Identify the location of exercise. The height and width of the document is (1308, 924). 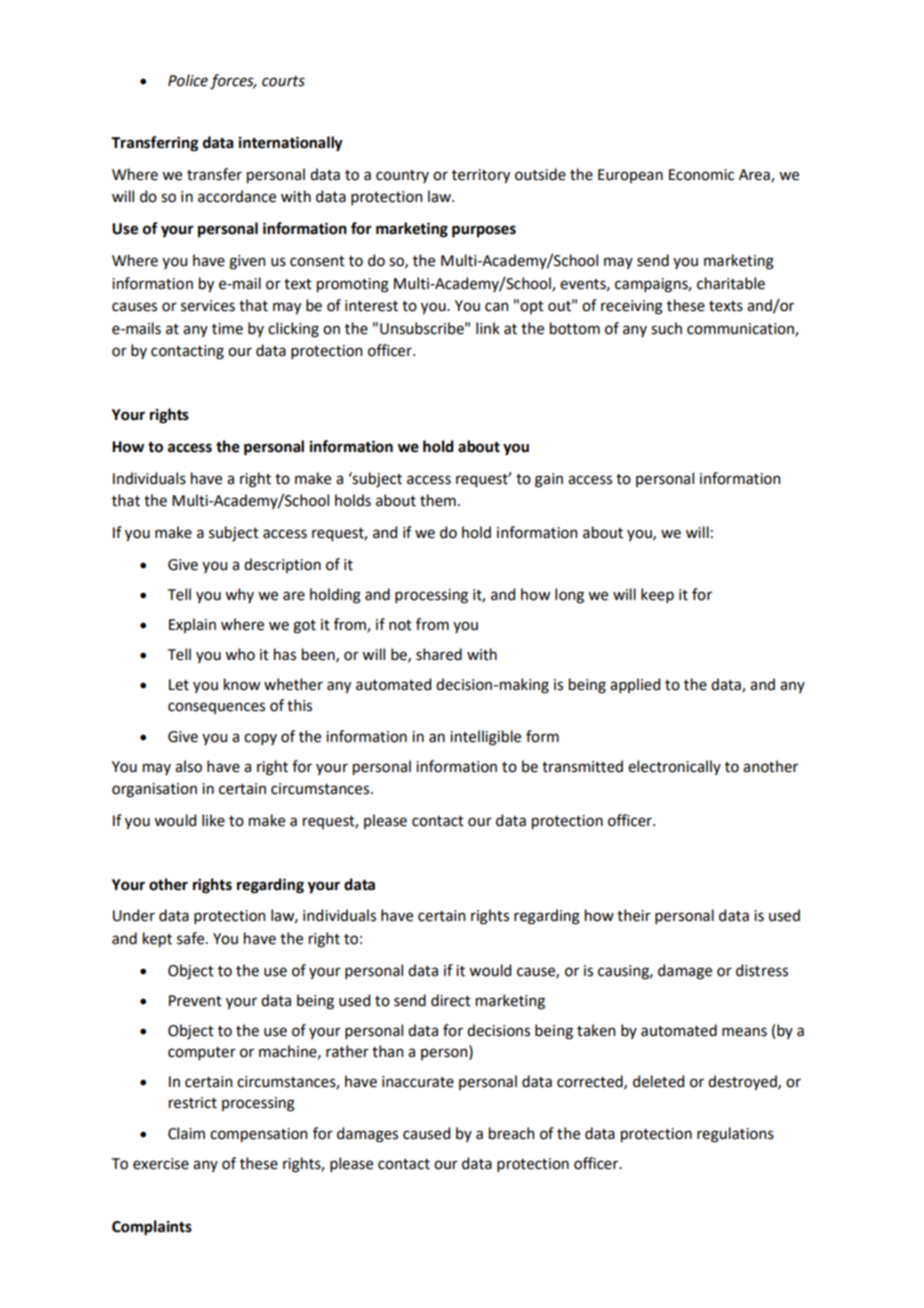
(161, 1164).
